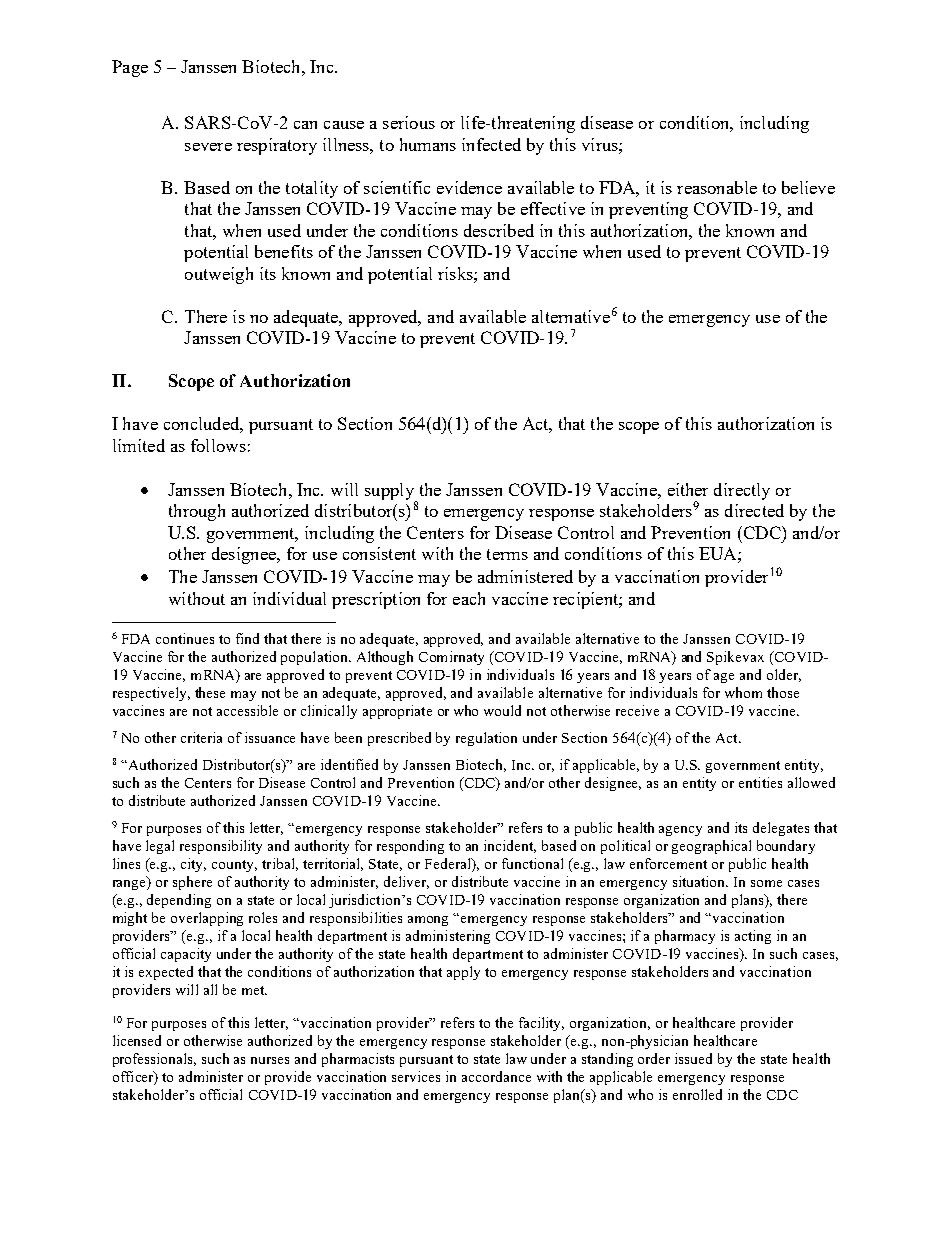 The image size is (952, 1233). I want to click on professionals, so click(154, 1060).
